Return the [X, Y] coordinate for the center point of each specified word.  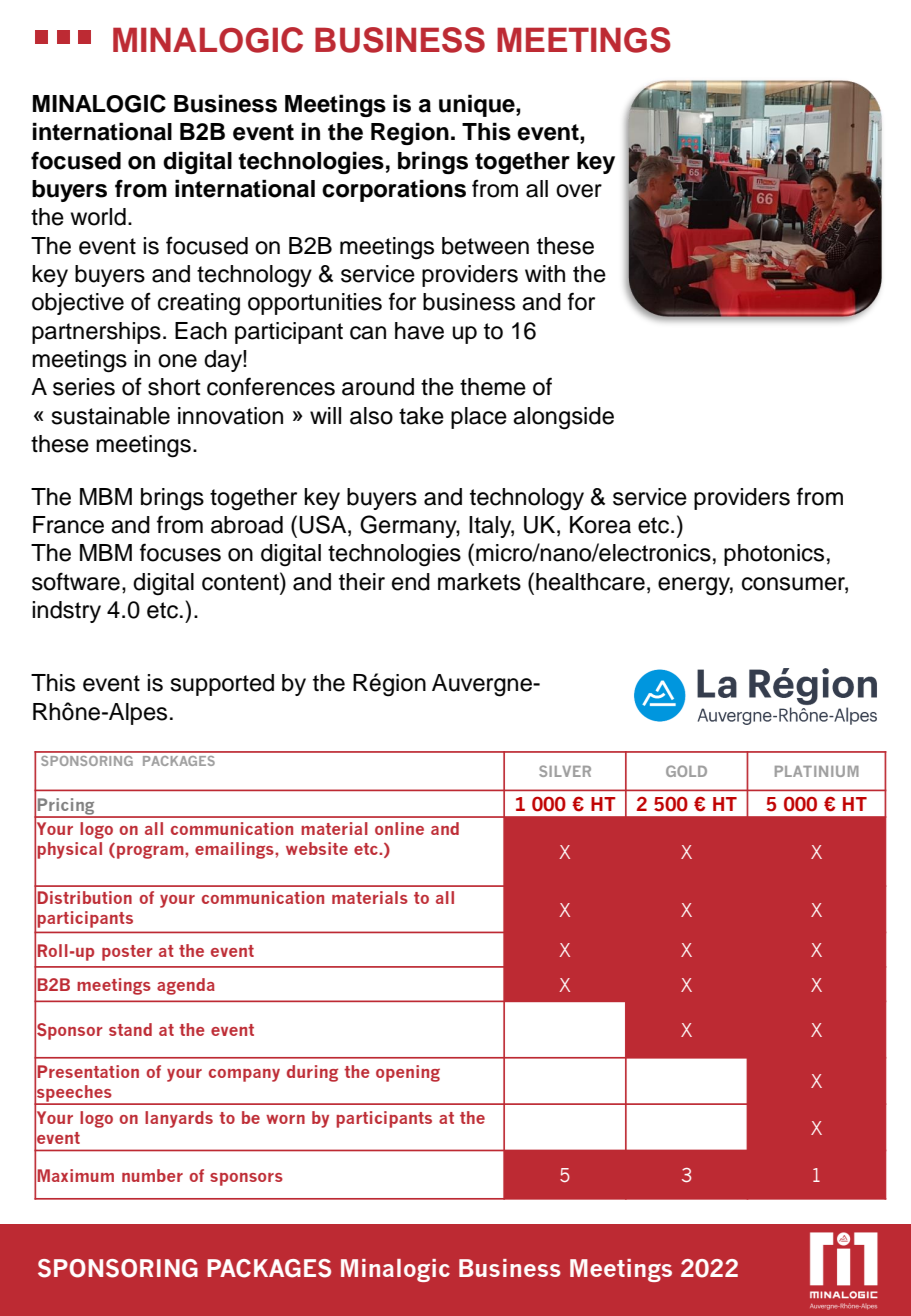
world [98, 217]
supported [222, 685]
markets [479, 582]
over [579, 191]
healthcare [590, 582]
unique [478, 105]
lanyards [179, 1119]
